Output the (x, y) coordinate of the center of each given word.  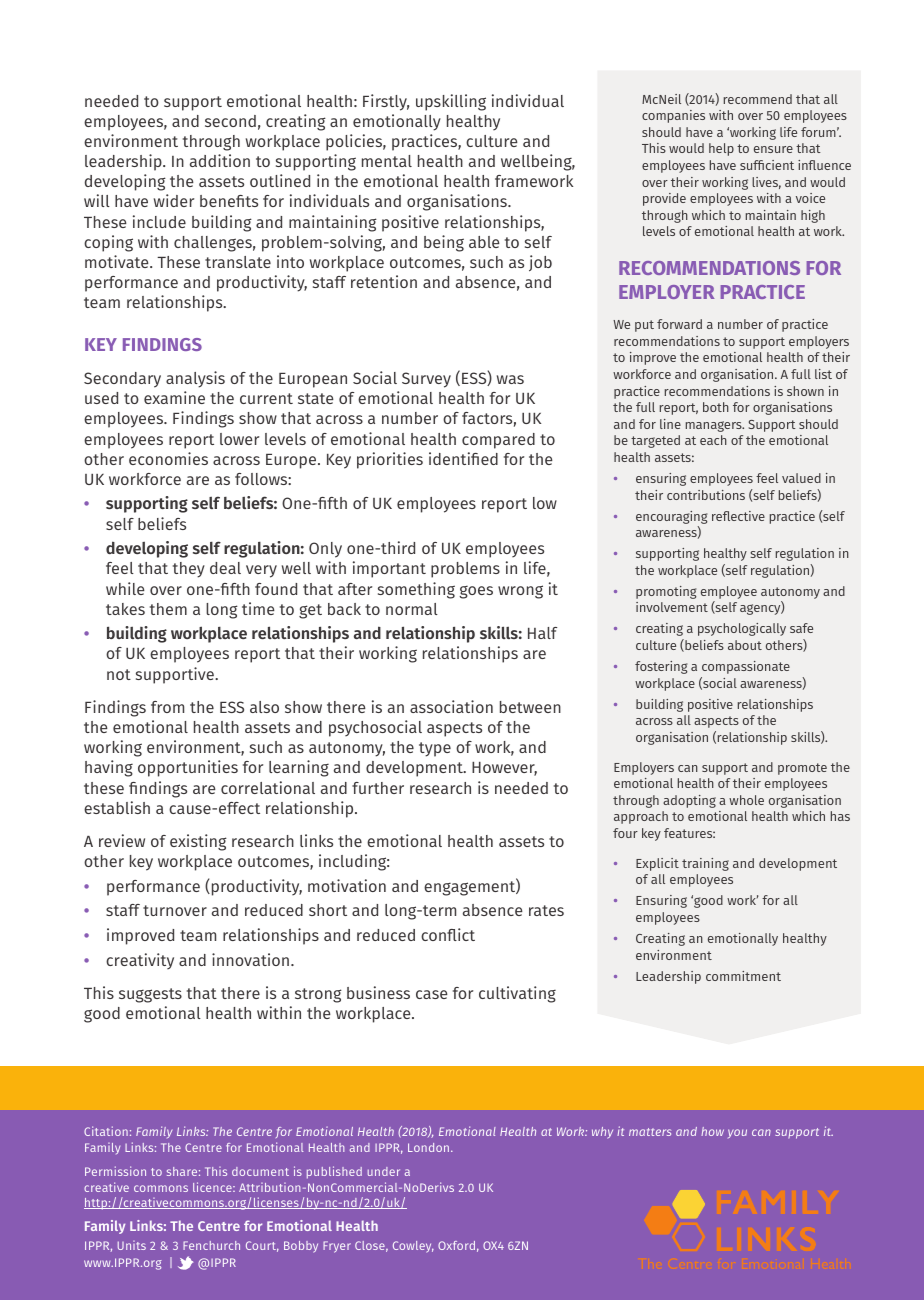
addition (220, 160)
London (430, 1147)
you (737, 1133)
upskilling (451, 102)
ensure (773, 149)
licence (213, 1187)
